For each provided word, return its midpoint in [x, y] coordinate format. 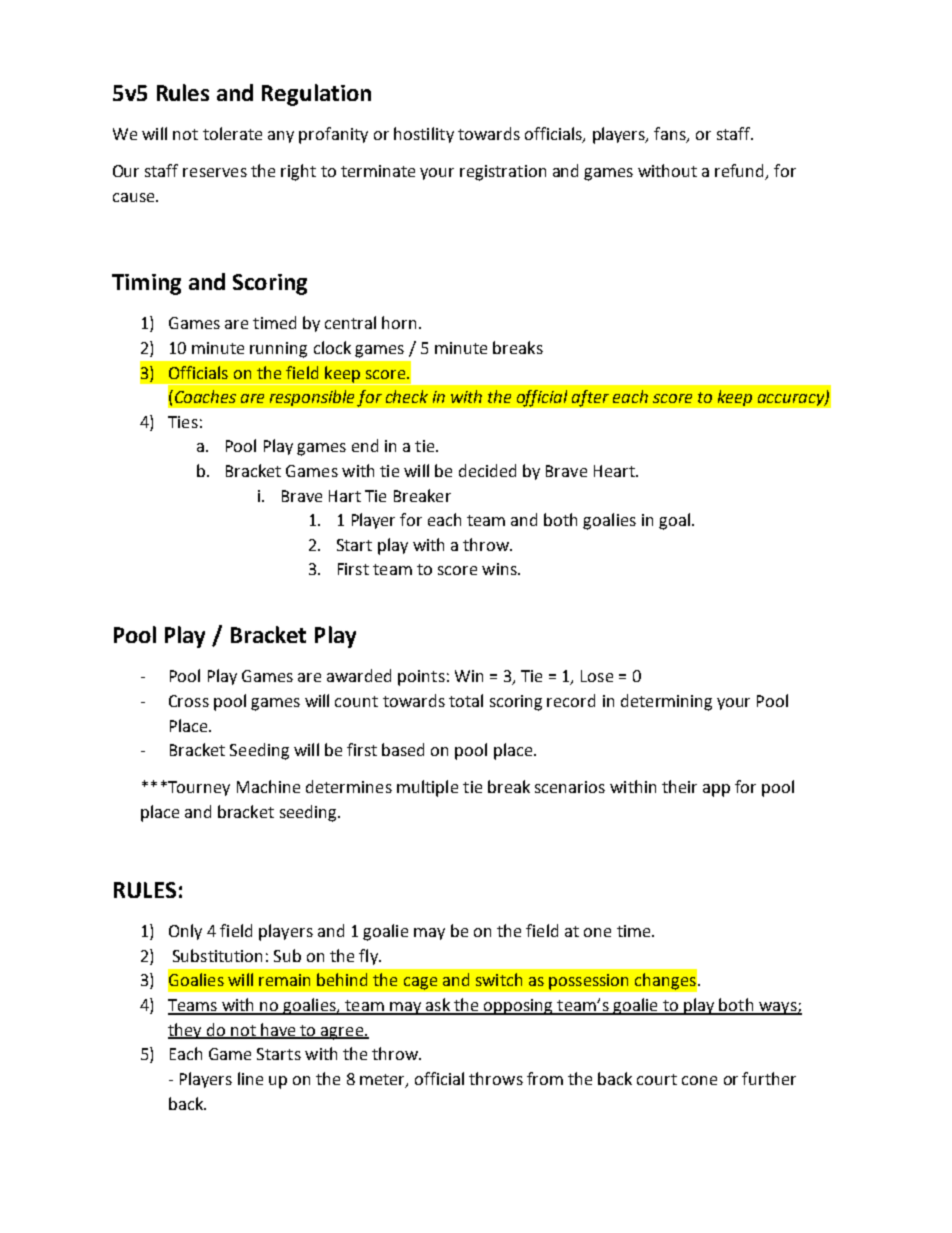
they [186, 1031]
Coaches [204, 396]
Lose [597, 676]
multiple [427, 788]
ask [438, 1006]
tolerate [232, 133]
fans [671, 135]
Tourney [198, 788]
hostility [424, 135]
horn [399, 322]
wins [500, 569]
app [716, 790]
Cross [189, 701]
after [590, 398]
